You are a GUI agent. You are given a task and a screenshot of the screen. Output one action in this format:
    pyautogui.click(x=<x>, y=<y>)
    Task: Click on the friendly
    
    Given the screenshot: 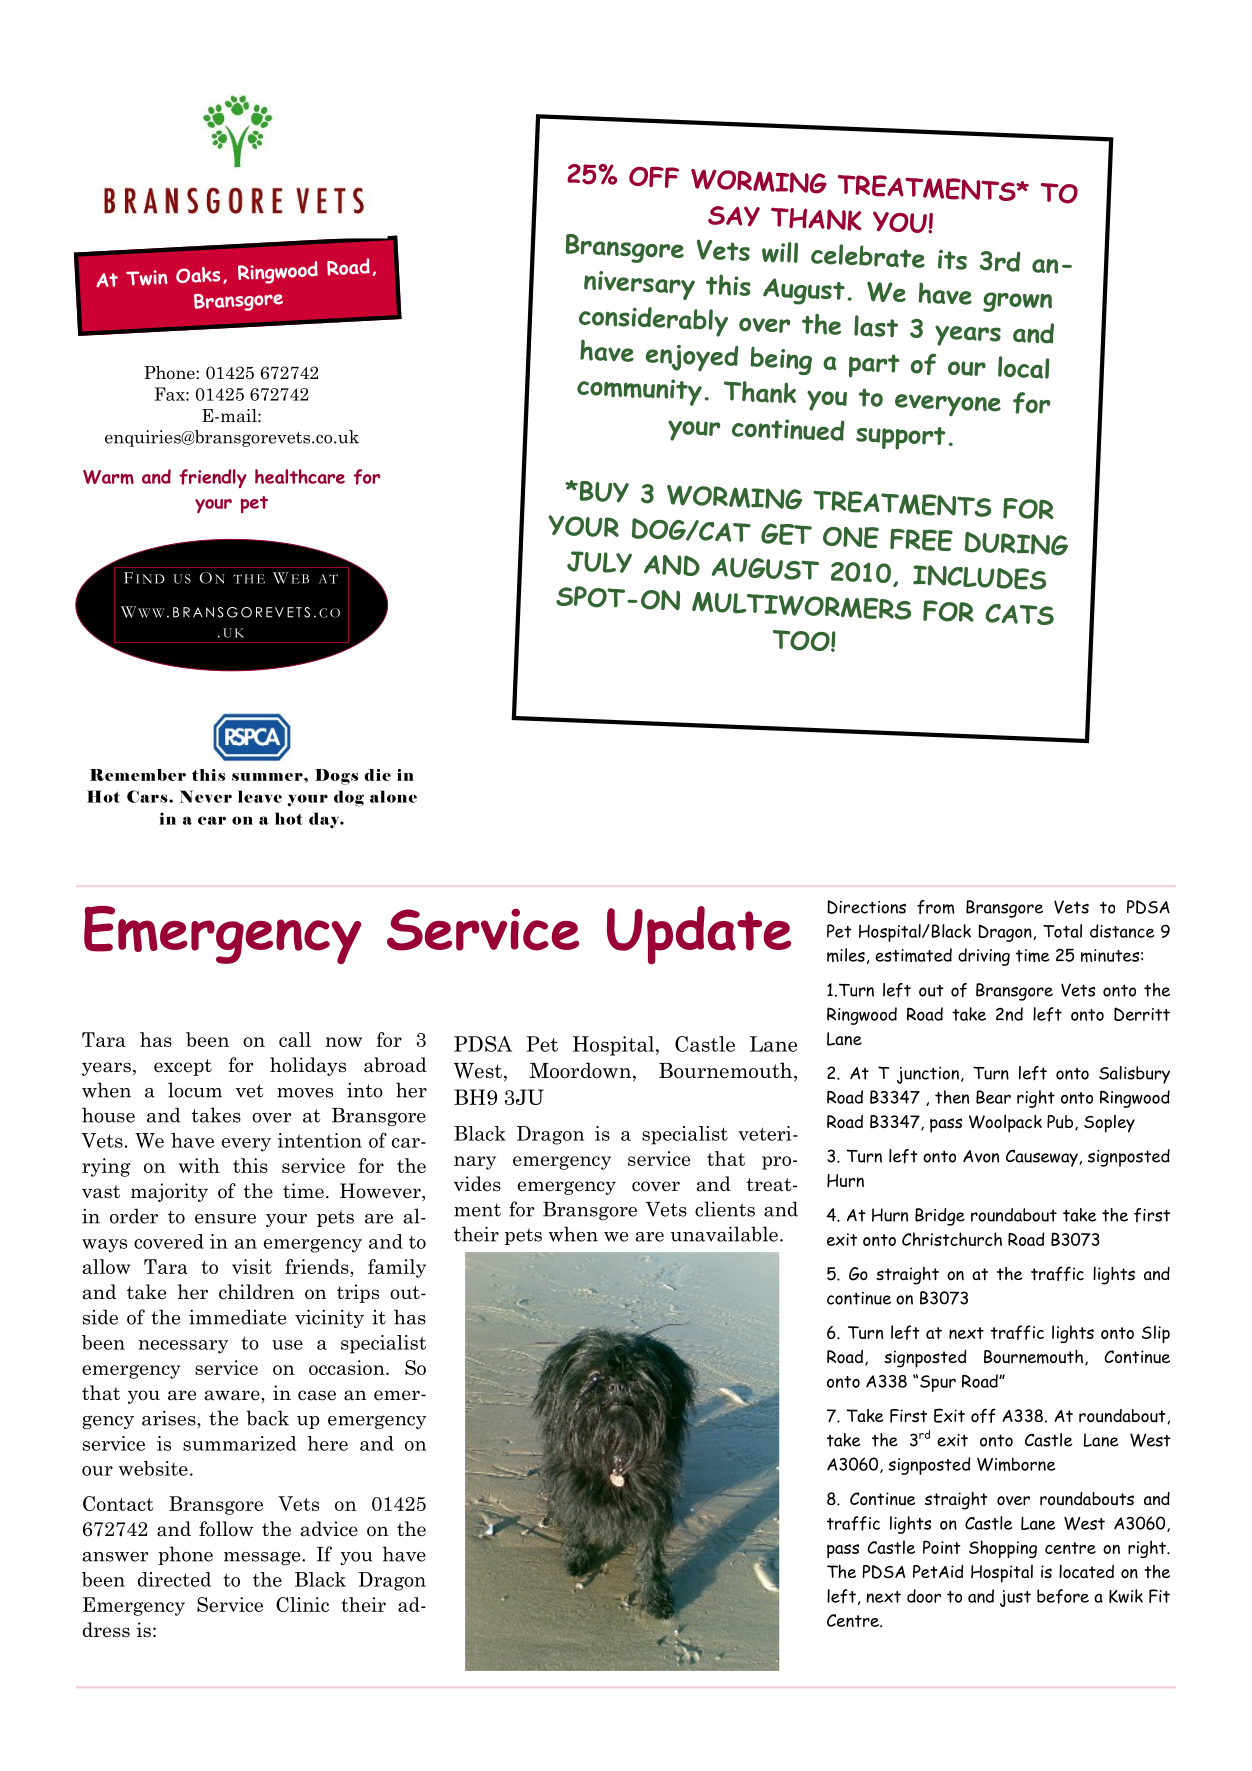 What is the action you would take?
    pyautogui.click(x=213, y=478)
